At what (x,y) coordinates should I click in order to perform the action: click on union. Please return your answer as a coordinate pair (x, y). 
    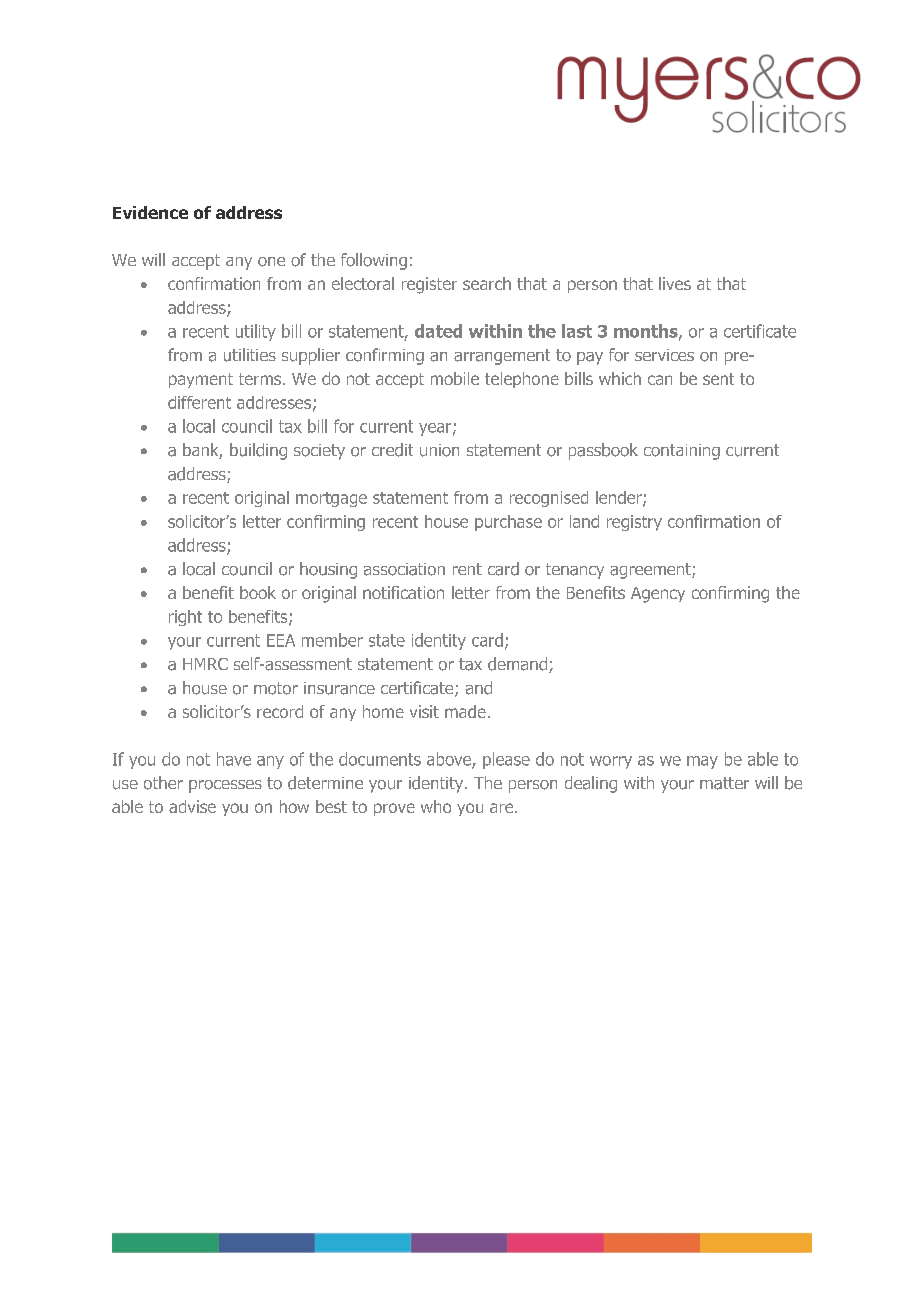
    Looking at the image, I should click on (439, 450).
